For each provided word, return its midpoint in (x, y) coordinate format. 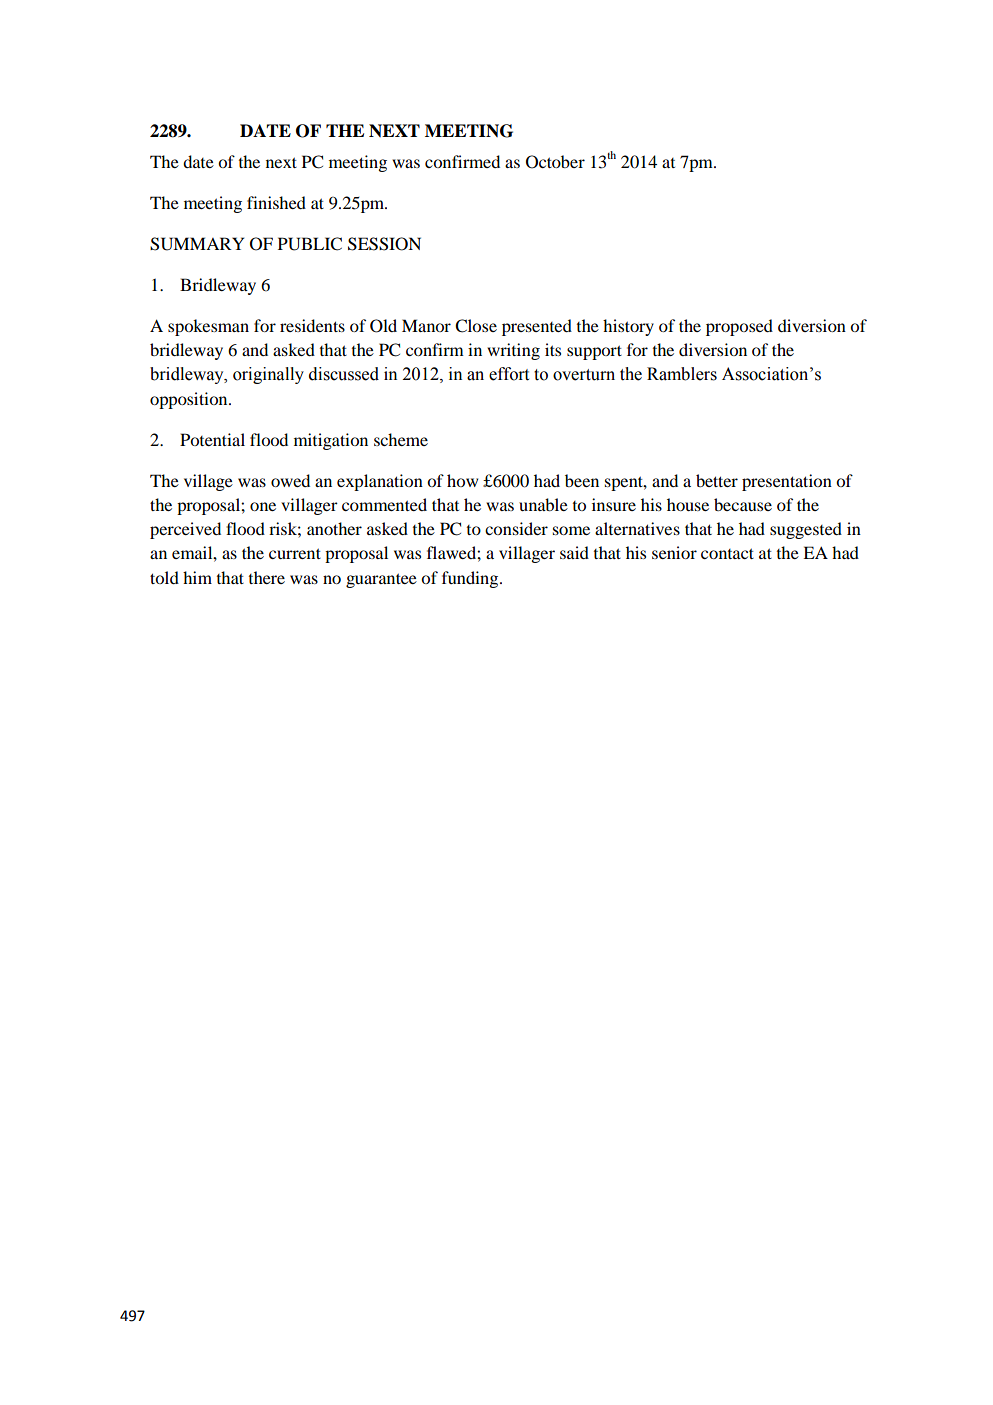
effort (509, 374)
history (628, 327)
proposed (739, 327)
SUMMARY (197, 244)
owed (290, 480)
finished (276, 202)
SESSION (384, 244)
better (717, 480)
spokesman (208, 327)
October (555, 162)
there (266, 577)
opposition (190, 400)
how (462, 480)
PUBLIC (310, 244)
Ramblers (682, 374)
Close (476, 326)
